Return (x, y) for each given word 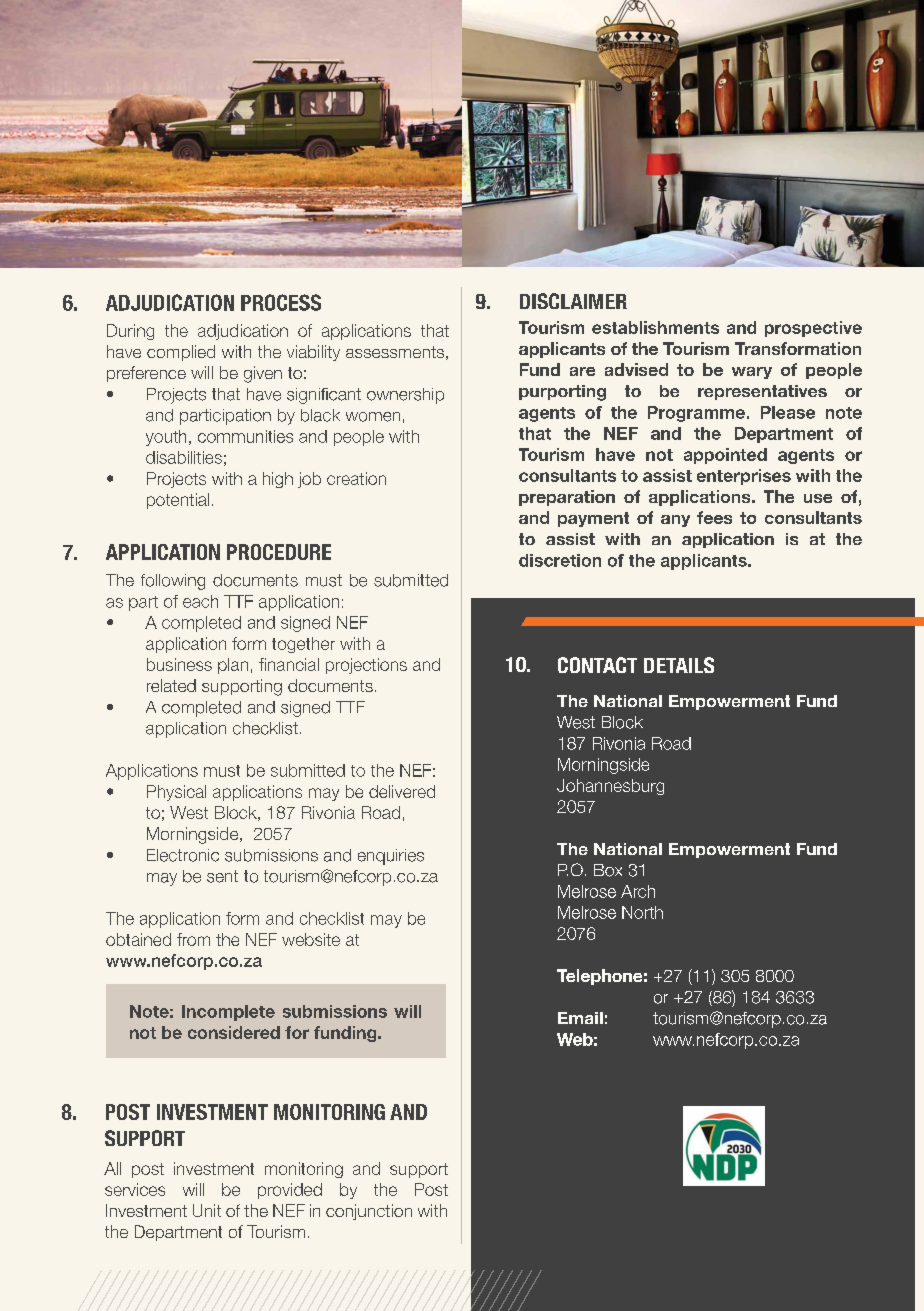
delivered (402, 791)
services (135, 1189)
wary (752, 373)
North (642, 912)
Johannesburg (610, 787)
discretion (560, 560)
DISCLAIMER (573, 301)
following (173, 582)
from (193, 939)
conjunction (369, 1212)
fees (714, 517)
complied (181, 353)
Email (580, 1018)
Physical (176, 793)
